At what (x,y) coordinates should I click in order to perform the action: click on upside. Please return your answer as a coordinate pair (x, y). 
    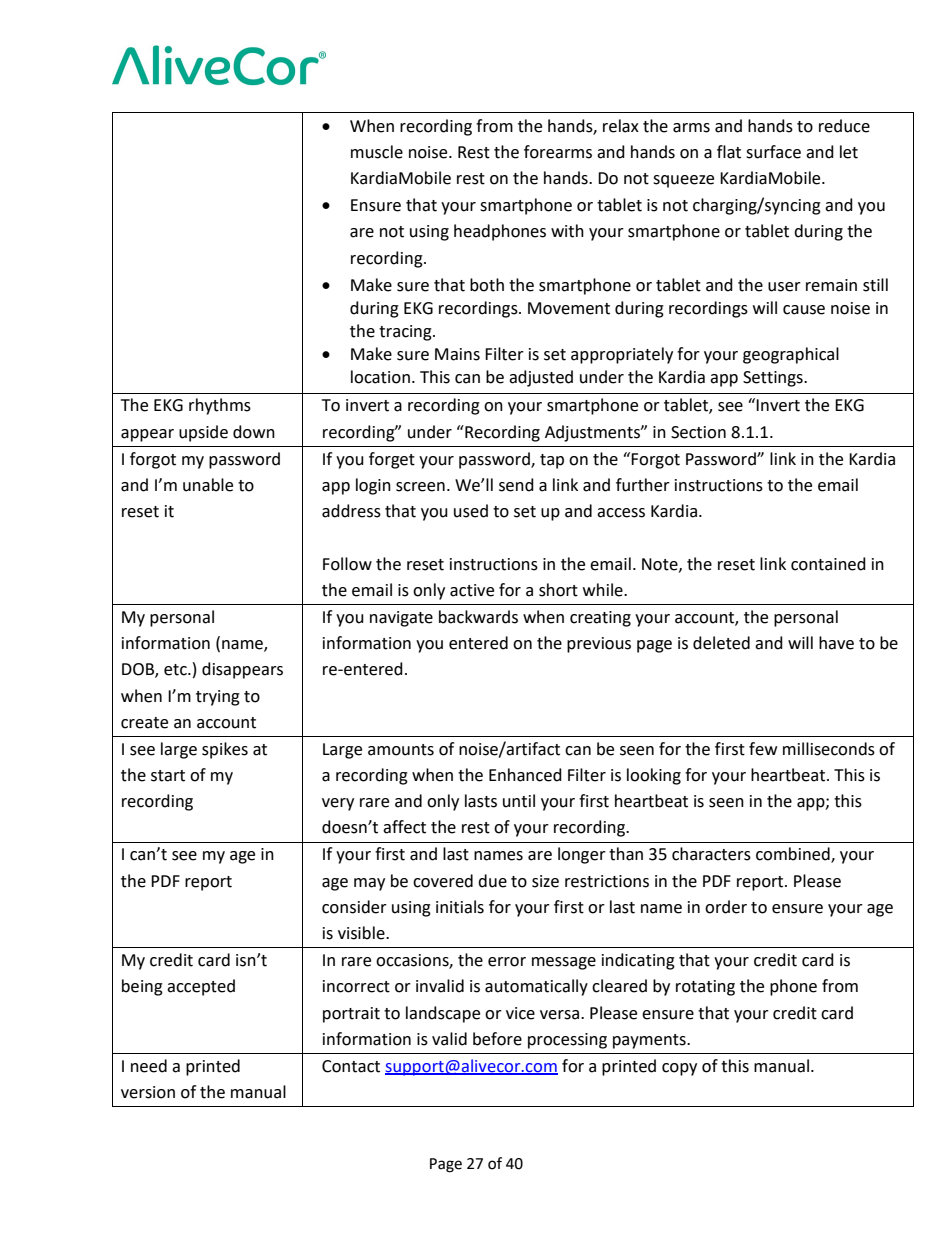
    Looking at the image, I should click on (203, 433).
